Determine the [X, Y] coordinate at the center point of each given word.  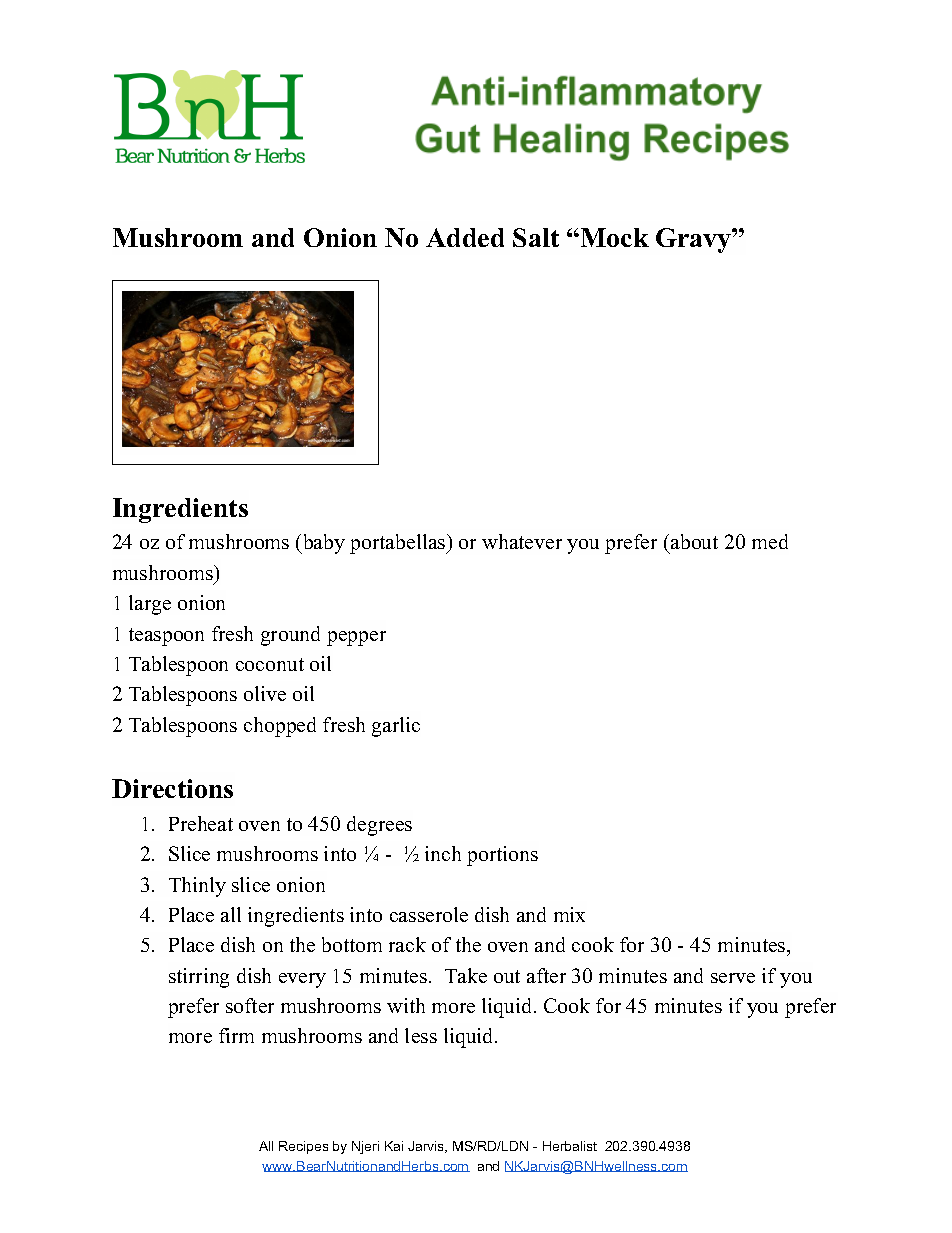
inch [443, 853]
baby [323, 544]
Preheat [201, 823]
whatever [522, 541]
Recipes [303, 1147]
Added [465, 237]
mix [569, 914]
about [694, 541]
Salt [536, 237]
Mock [613, 237]
